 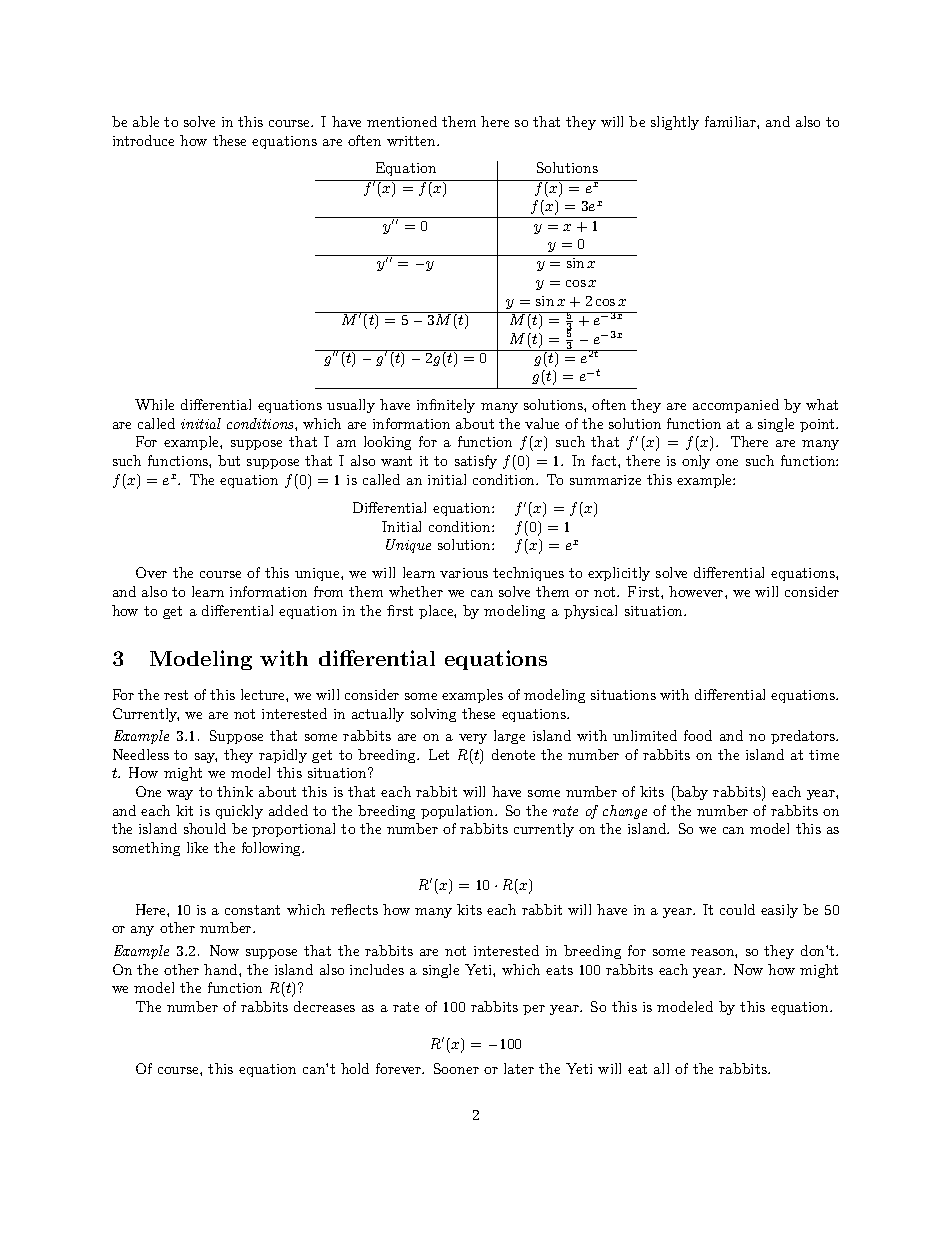 What do you see at coordinates (464, 573) in the page?
I see `various` at bounding box center [464, 573].
